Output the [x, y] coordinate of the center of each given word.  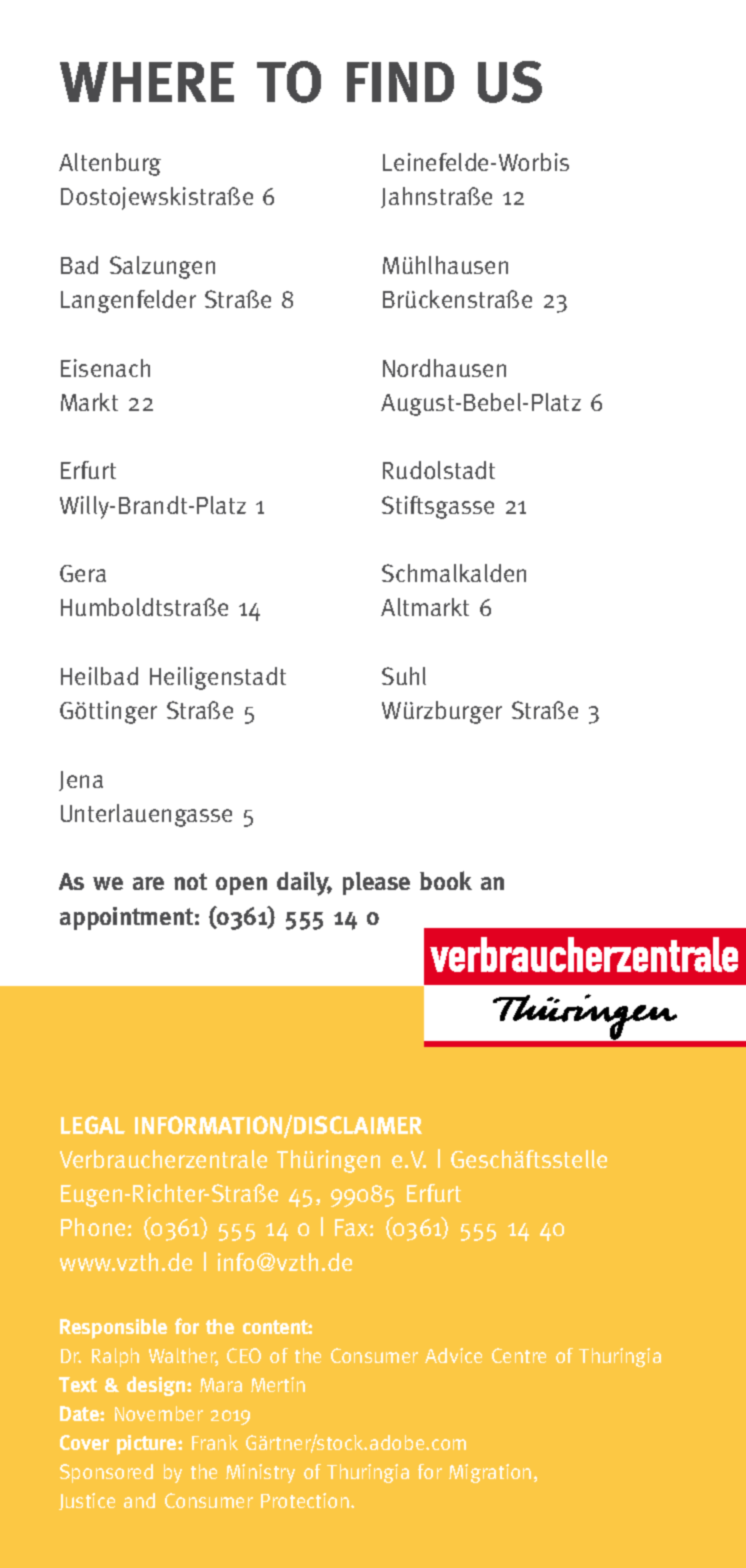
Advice [453, 1355]
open [241, 886]
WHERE [147, 82]
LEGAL [93, 1125]
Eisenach [105, 368]
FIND [400, 82]
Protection [305, 1500]
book [446, 880]
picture [148, 1445]
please [376, 883]
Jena [81, 781]
